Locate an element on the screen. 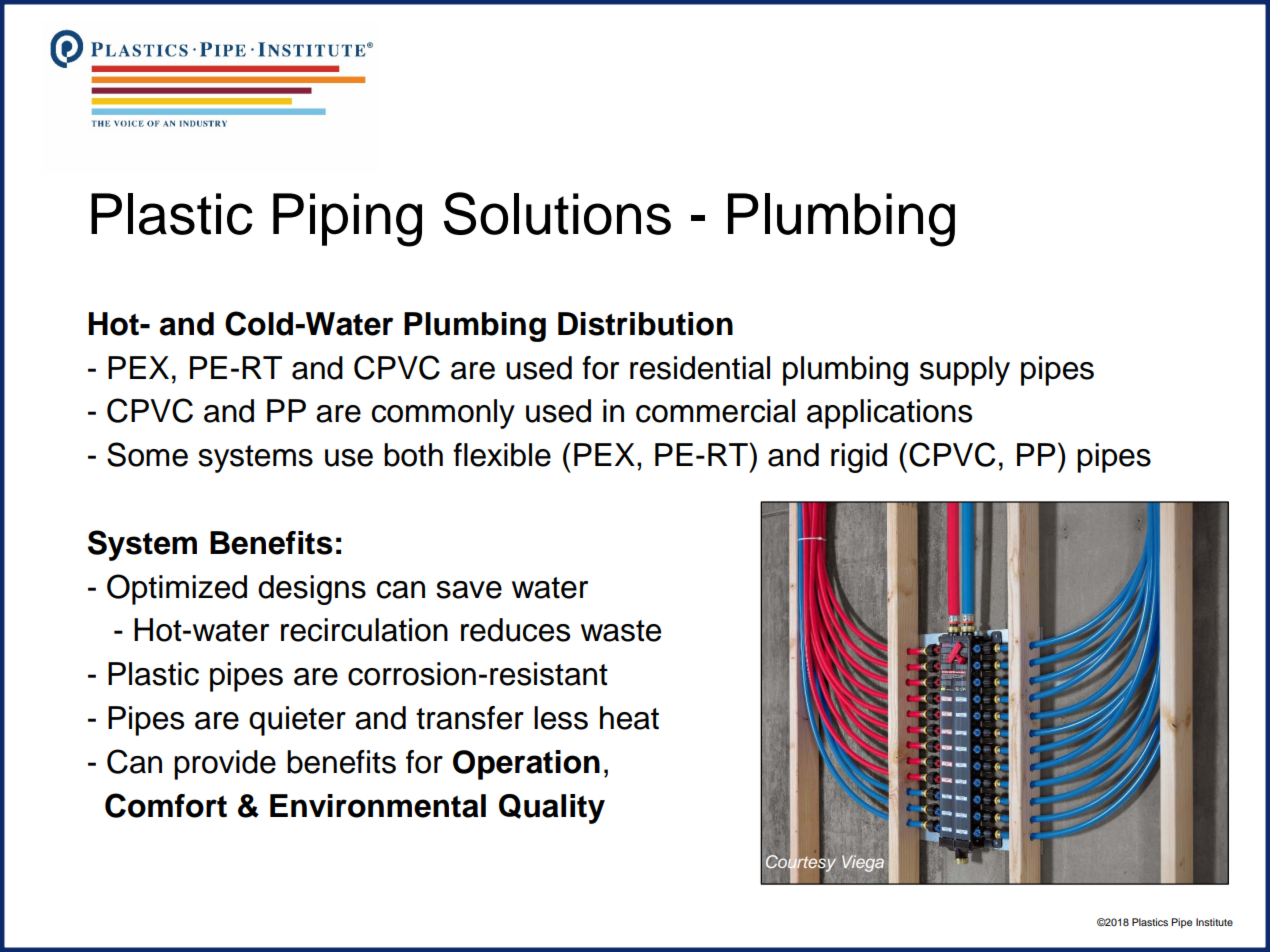  heat is located at coordinates (629, 718).
